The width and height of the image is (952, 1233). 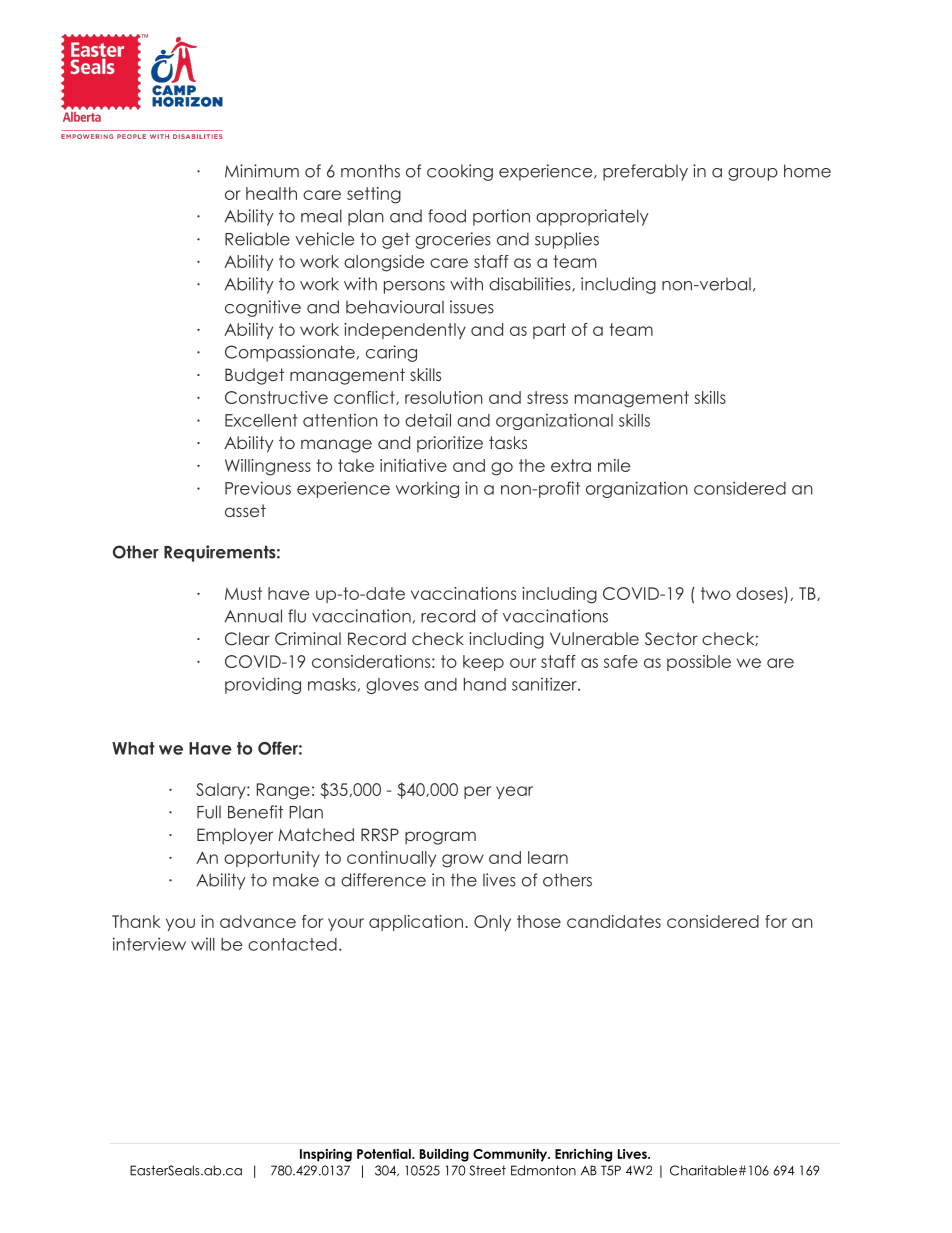 What do you see at coordinates (271, 193) in the image?
I see `health` at bounding box center [271, 193].
